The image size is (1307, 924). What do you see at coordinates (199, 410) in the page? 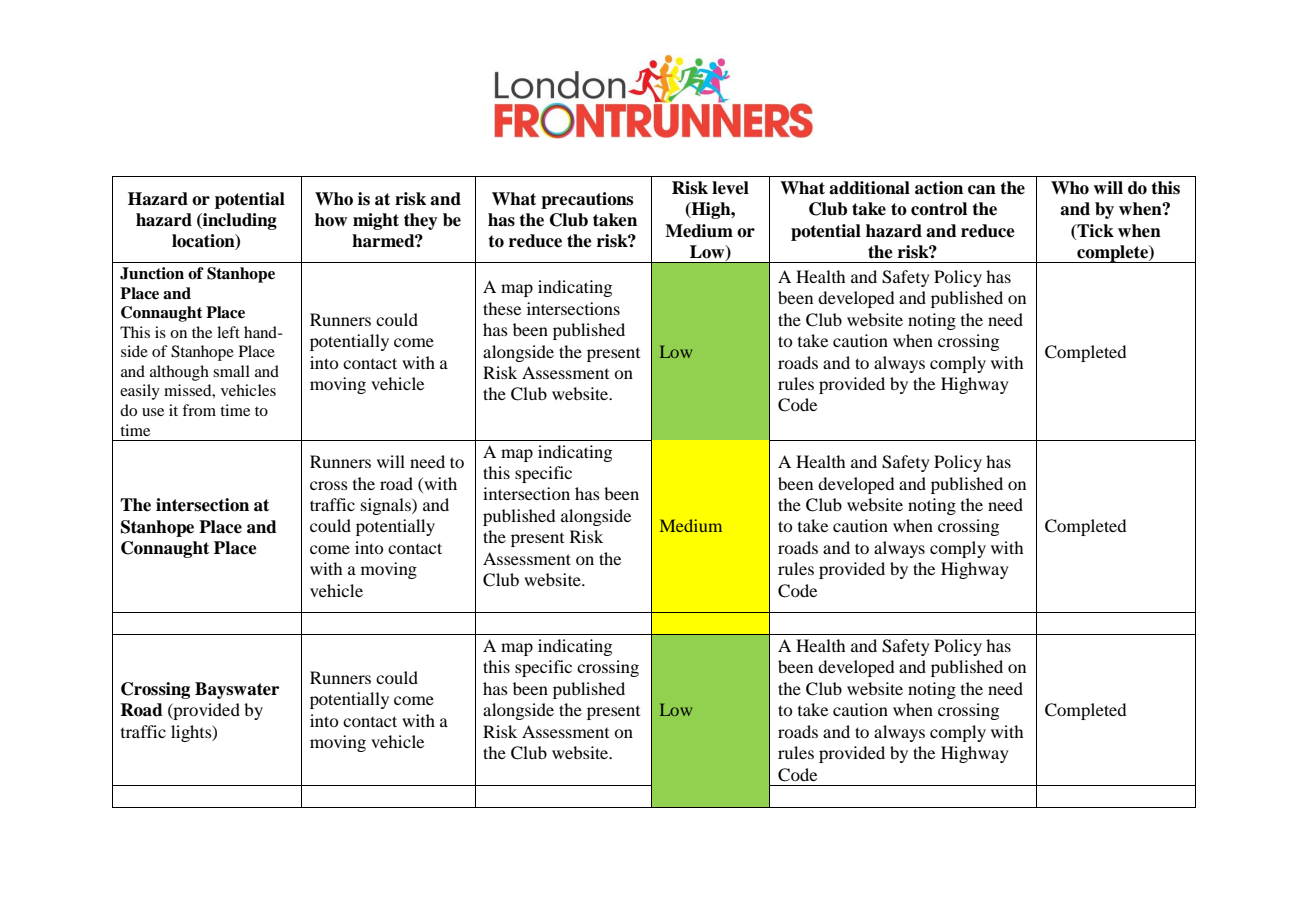
I see `from` at bounding box center [199, 410].
